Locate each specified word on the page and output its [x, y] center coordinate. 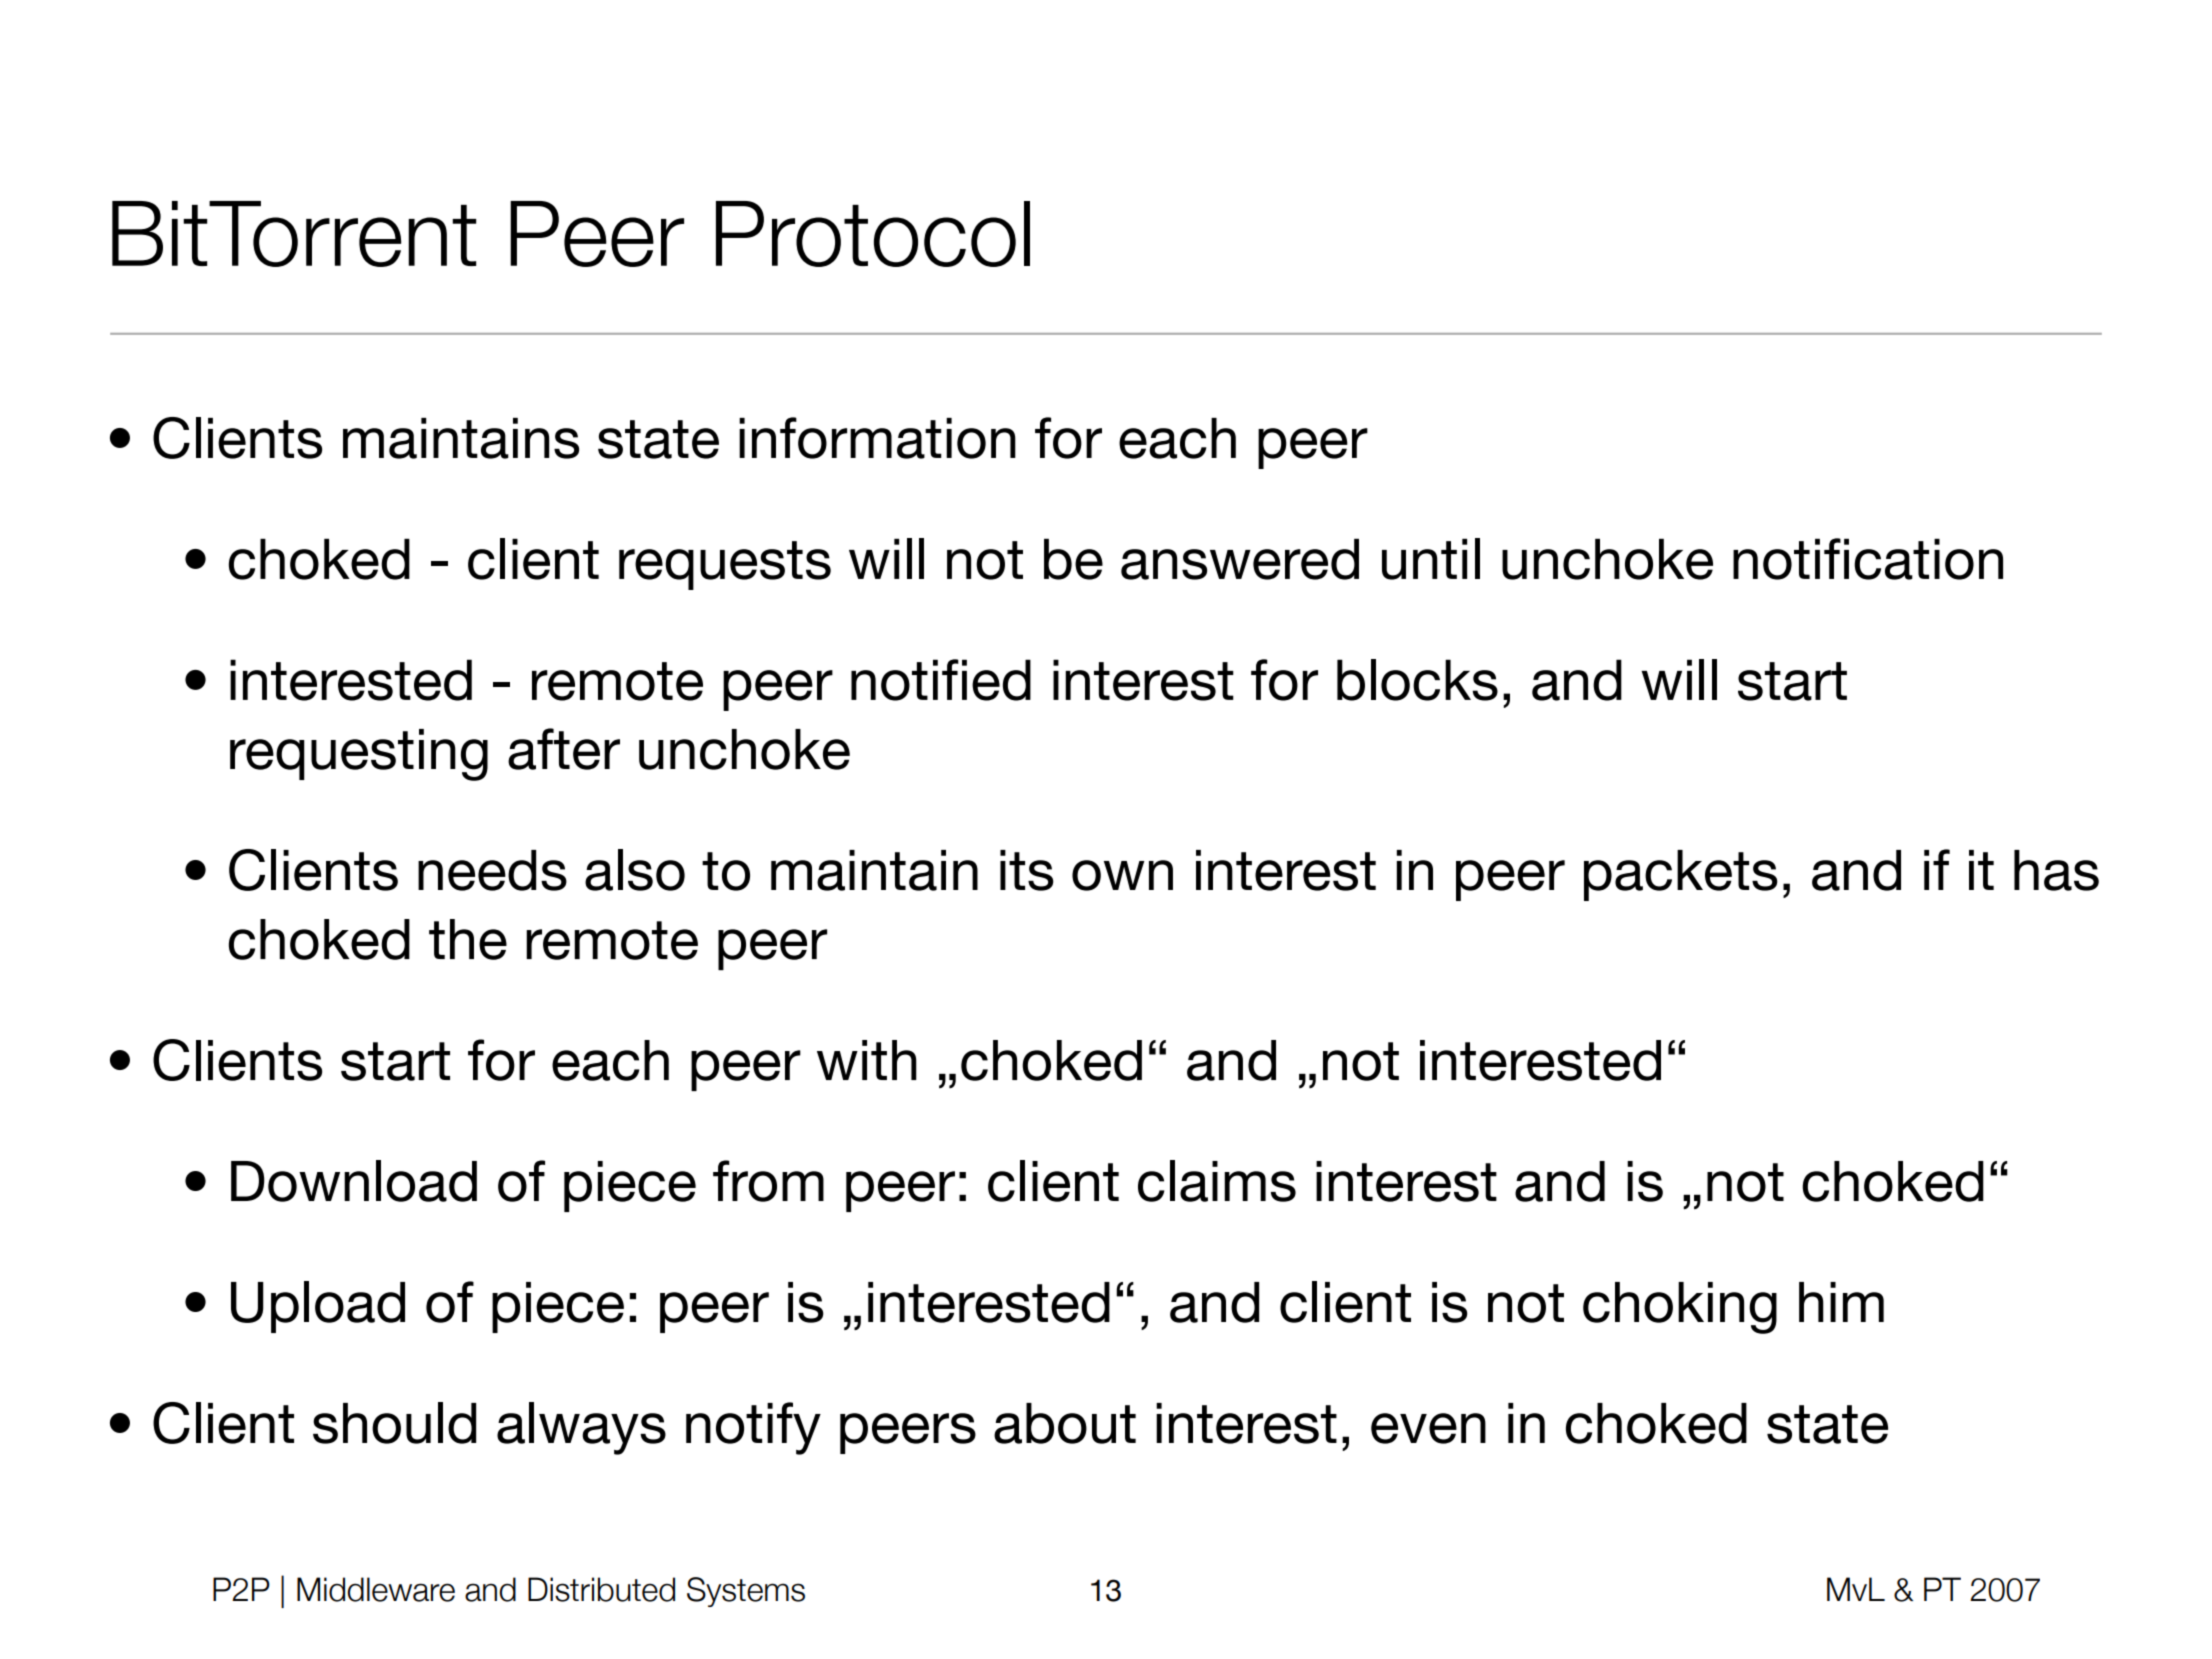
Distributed [601, 1589]
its [1027, 870]
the [468, 939]
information [877, 438]
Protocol [873, 234]
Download [354, 1181]
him [1841, 1302]
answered [1240, 559]
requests [725, 565]
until [1431, 559]
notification [1868, 559]
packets [1681, 875]
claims [1217, 1181]
